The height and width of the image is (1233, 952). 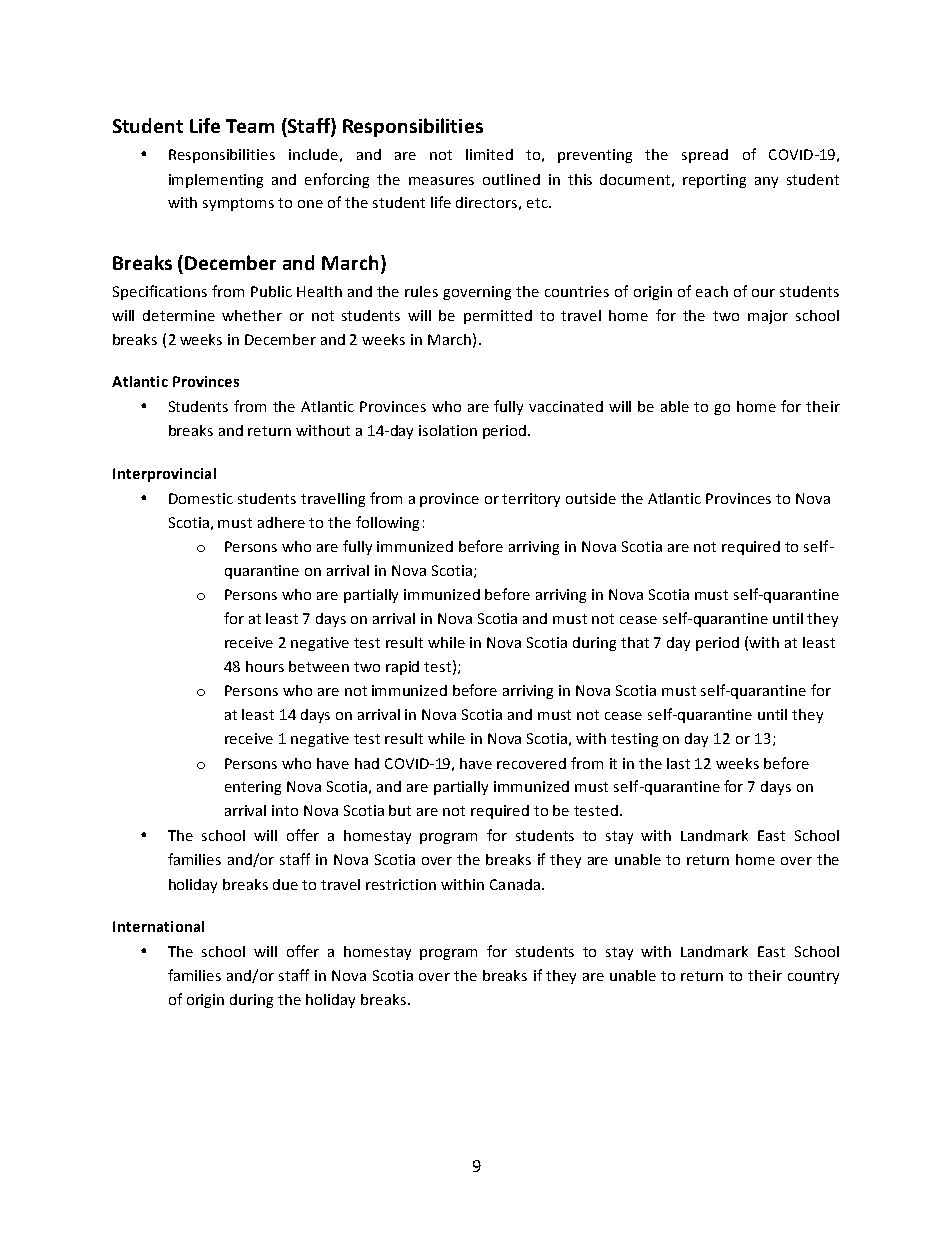 What do you see at coordinates (158, 926) in the image?
I see `International` at bounding box center [158, 926].
